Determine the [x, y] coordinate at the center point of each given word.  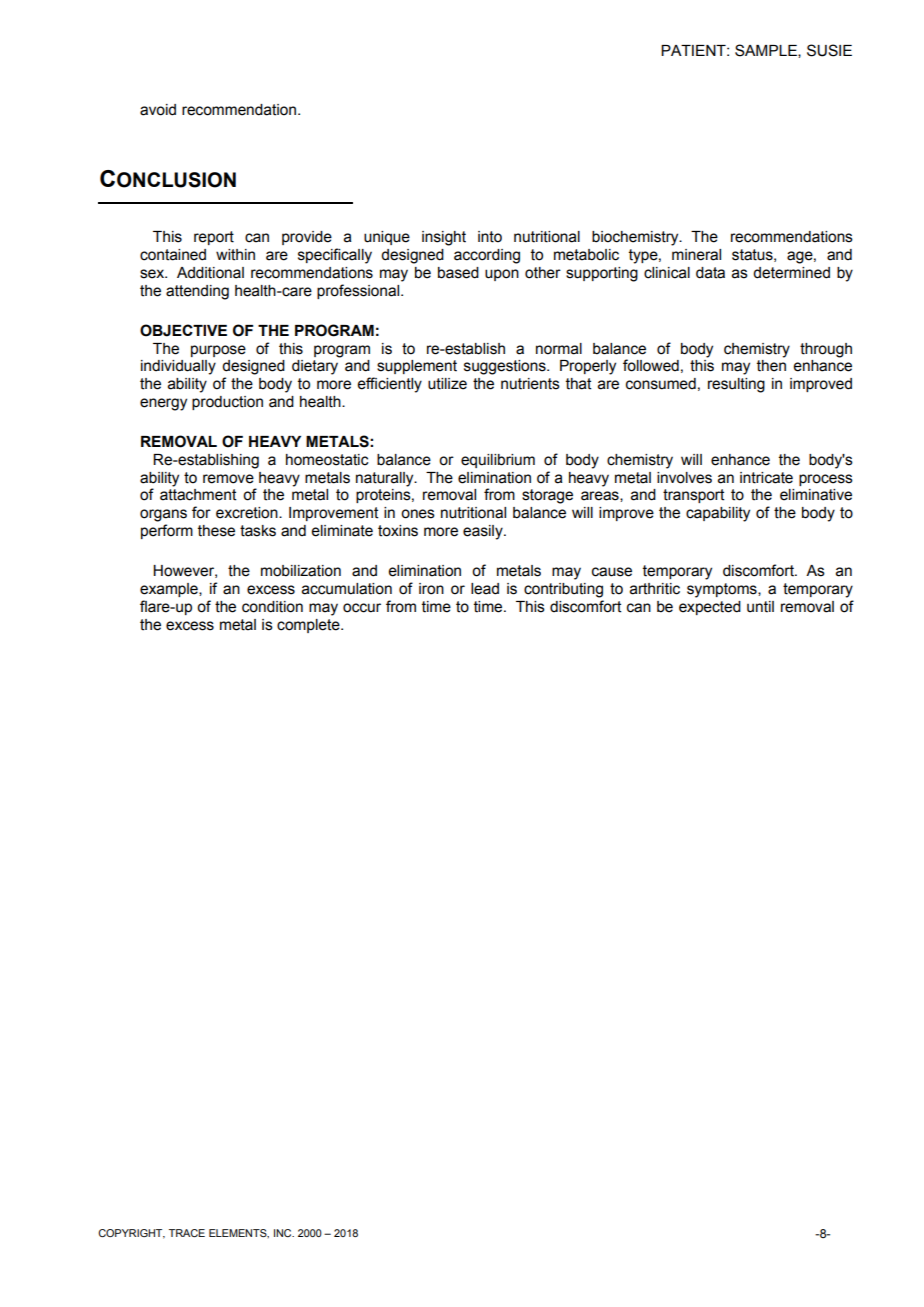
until [760, 607]
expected [710, 608]
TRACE [187, 1233]
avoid [158, 110]
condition [272, 607]
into [490, 237]
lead [485, 589]
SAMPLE [767, 51]
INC [284, 1233]
